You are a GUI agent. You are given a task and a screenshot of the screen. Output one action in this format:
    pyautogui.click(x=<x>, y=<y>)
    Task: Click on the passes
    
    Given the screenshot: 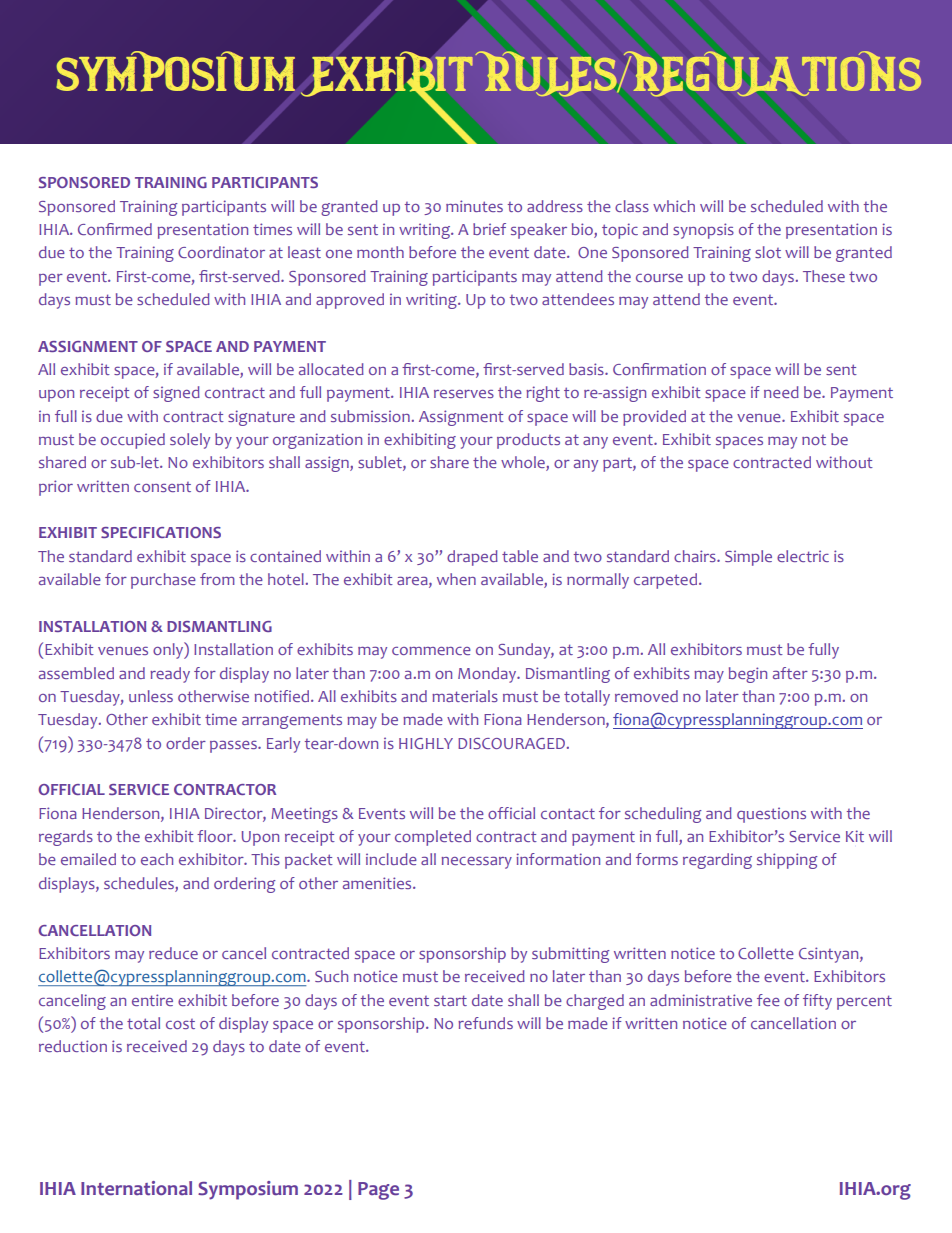 What is the action you would take?
    pyautogui.click(x=234, y=747)
